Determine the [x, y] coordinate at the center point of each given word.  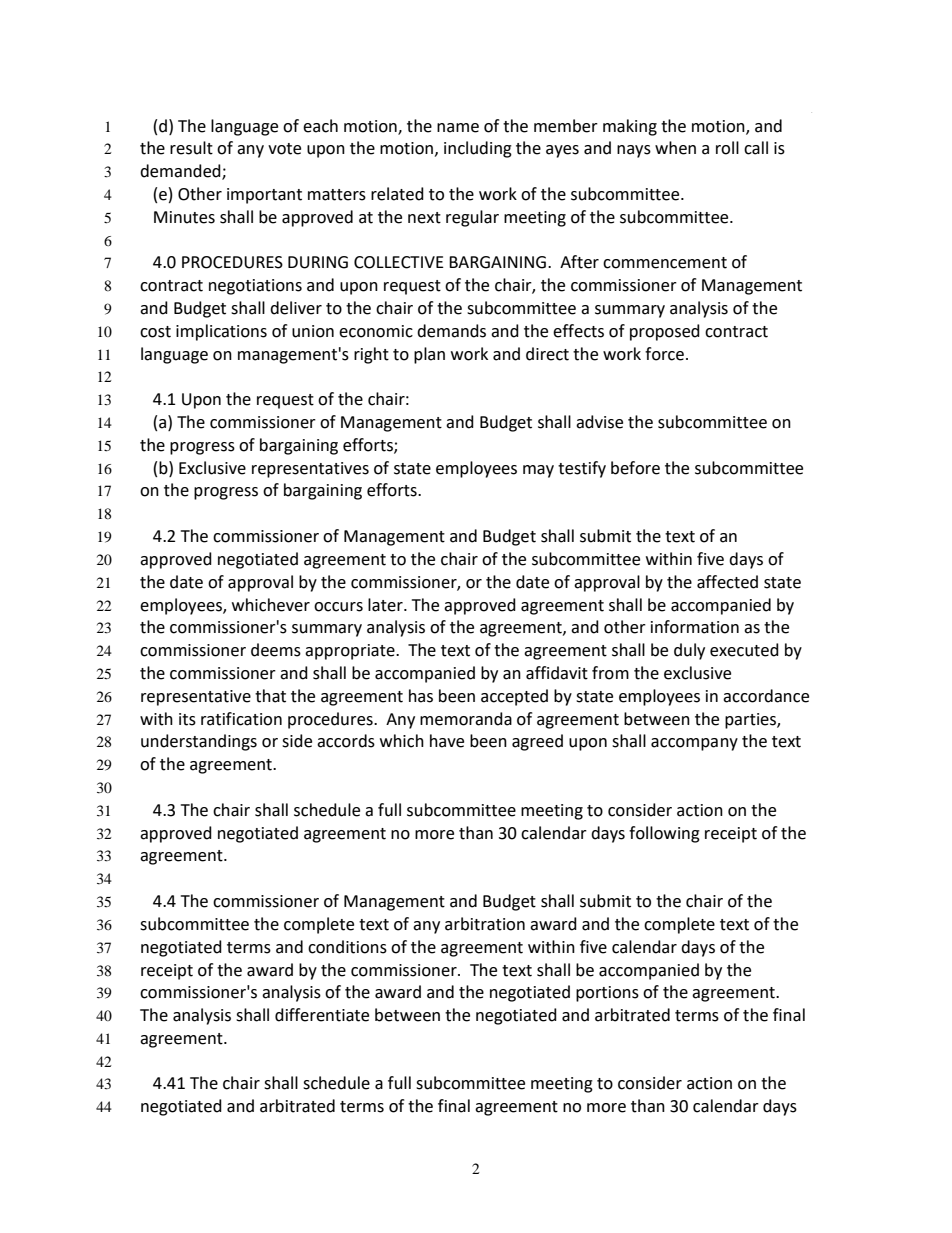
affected [727, 582]
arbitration [485, 924]
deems [276, 650]
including [478, 149]
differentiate [322, 1015]
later [386, 605]
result [191, 148]
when [675, 148]
